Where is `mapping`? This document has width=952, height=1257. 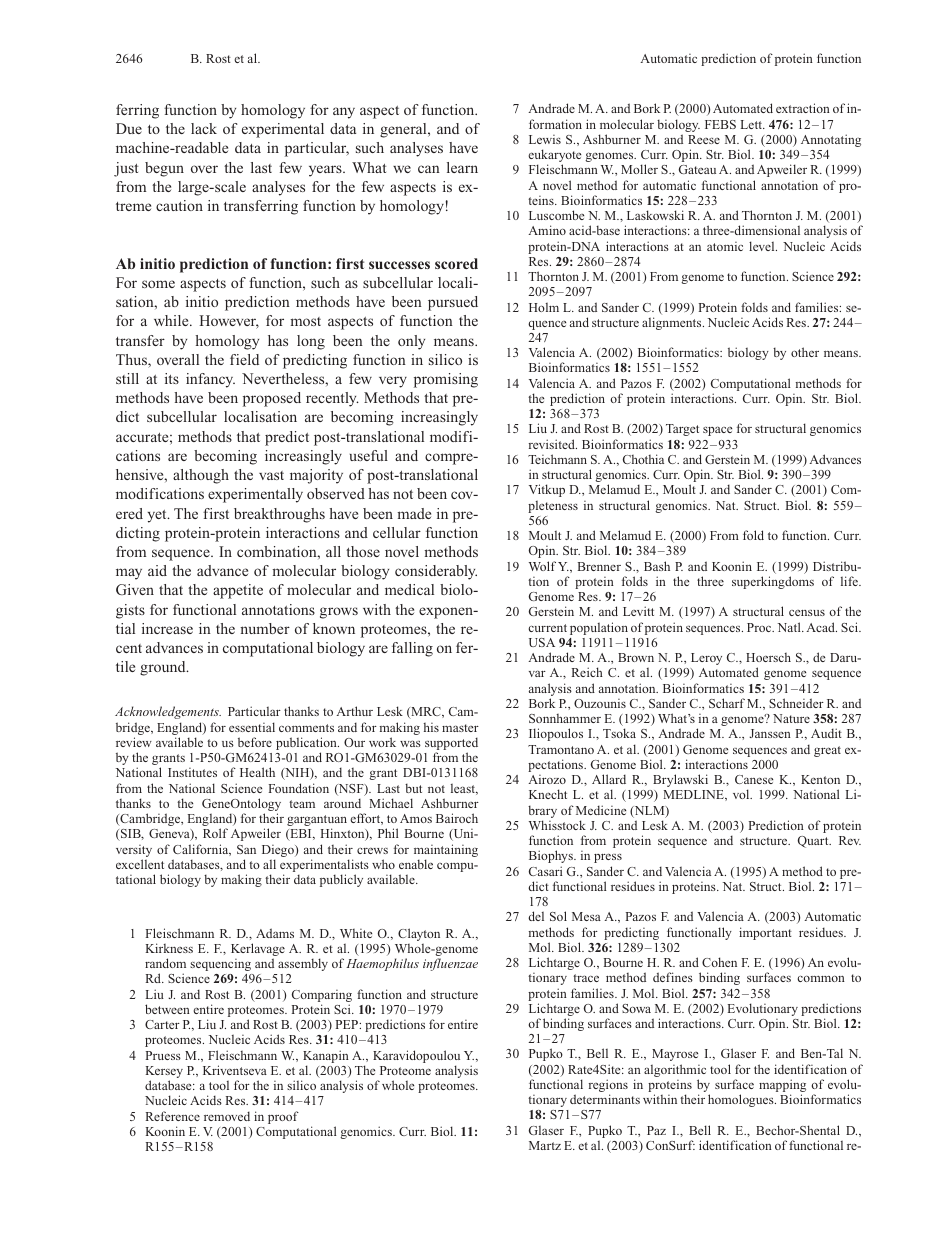
mapping is located at coordinates (782, 1087).
